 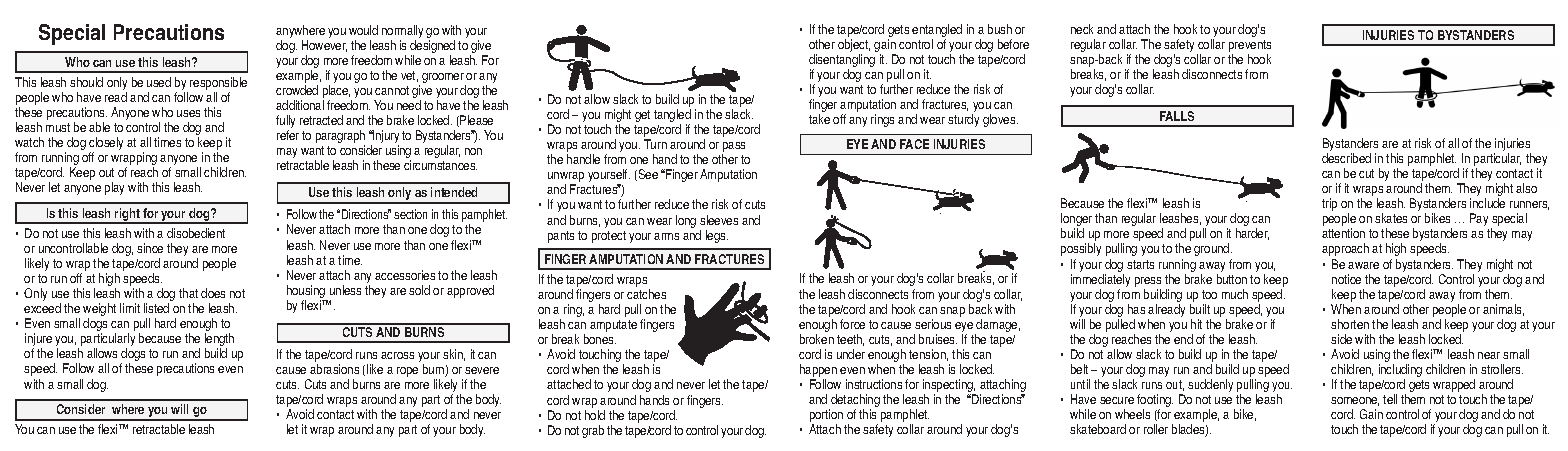 I want to click on notice, so click(x=1346, y=279).
